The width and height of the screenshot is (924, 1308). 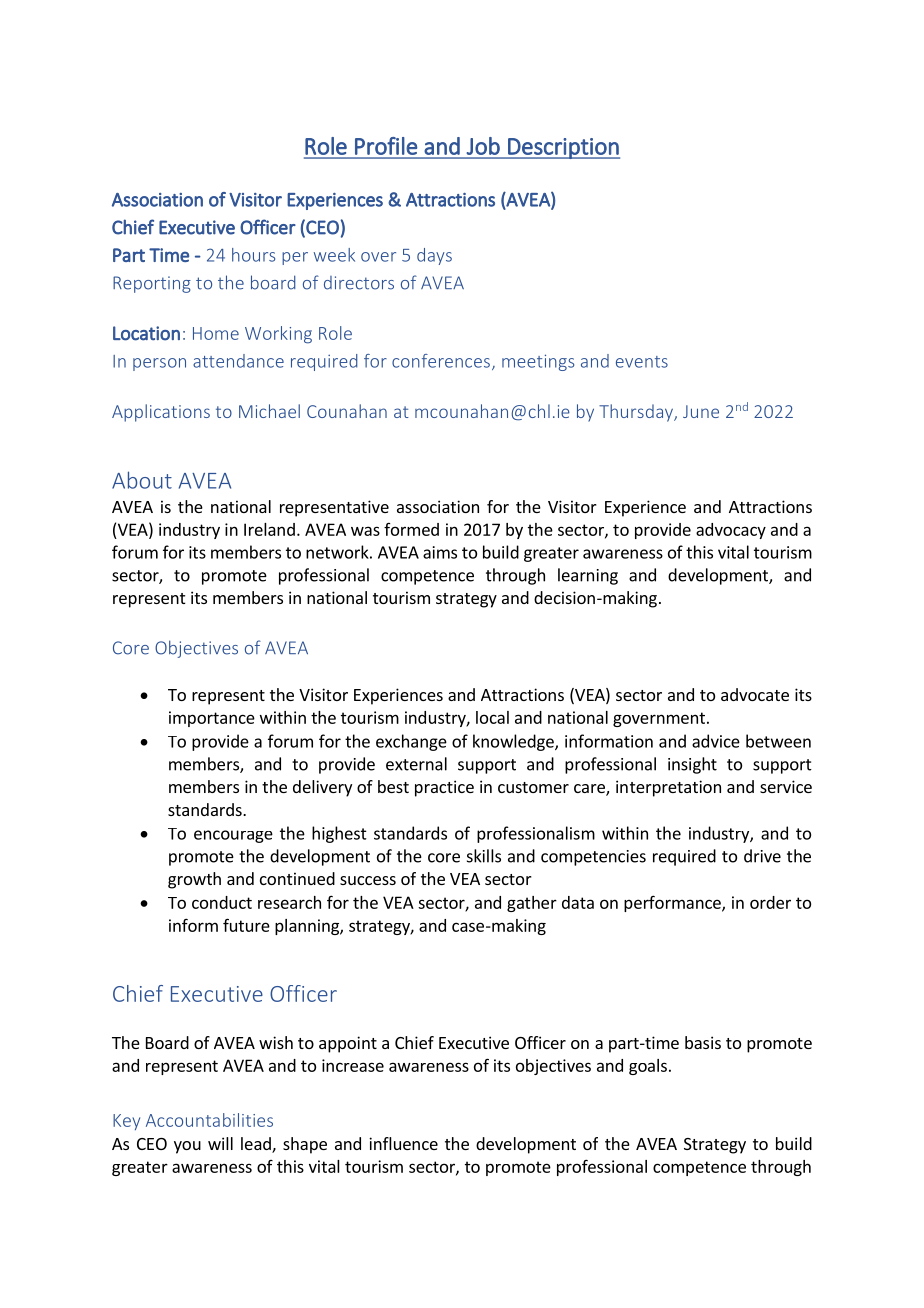 I want to click on Accountabilities, so click(x=209, y=1120).
